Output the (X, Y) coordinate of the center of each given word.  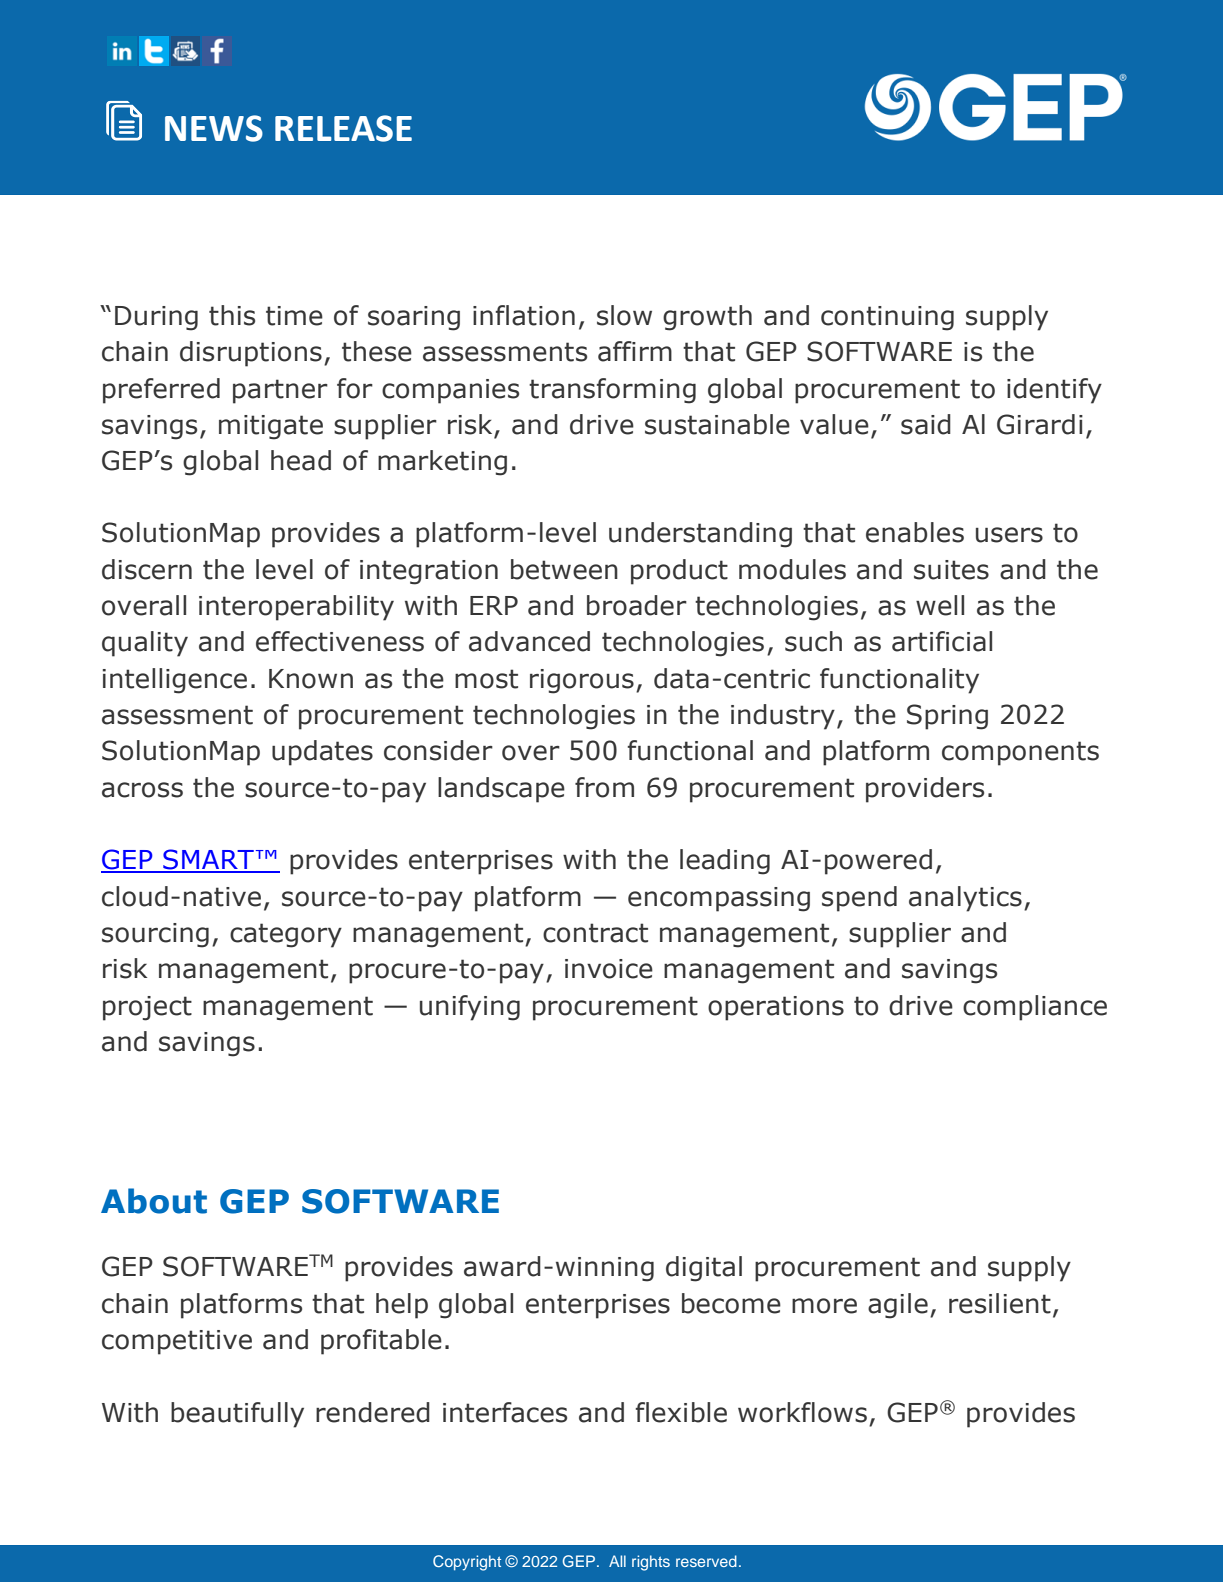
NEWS (214, 128)
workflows (802, 1412)
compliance (1035, 1008)
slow (624, 315)
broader (637, 605)
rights (651, 1563)
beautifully (237, 1415)
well (940, 605)
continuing (887, 318)
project (147, 1008)
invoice (609, 969)
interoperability (296, 608)
